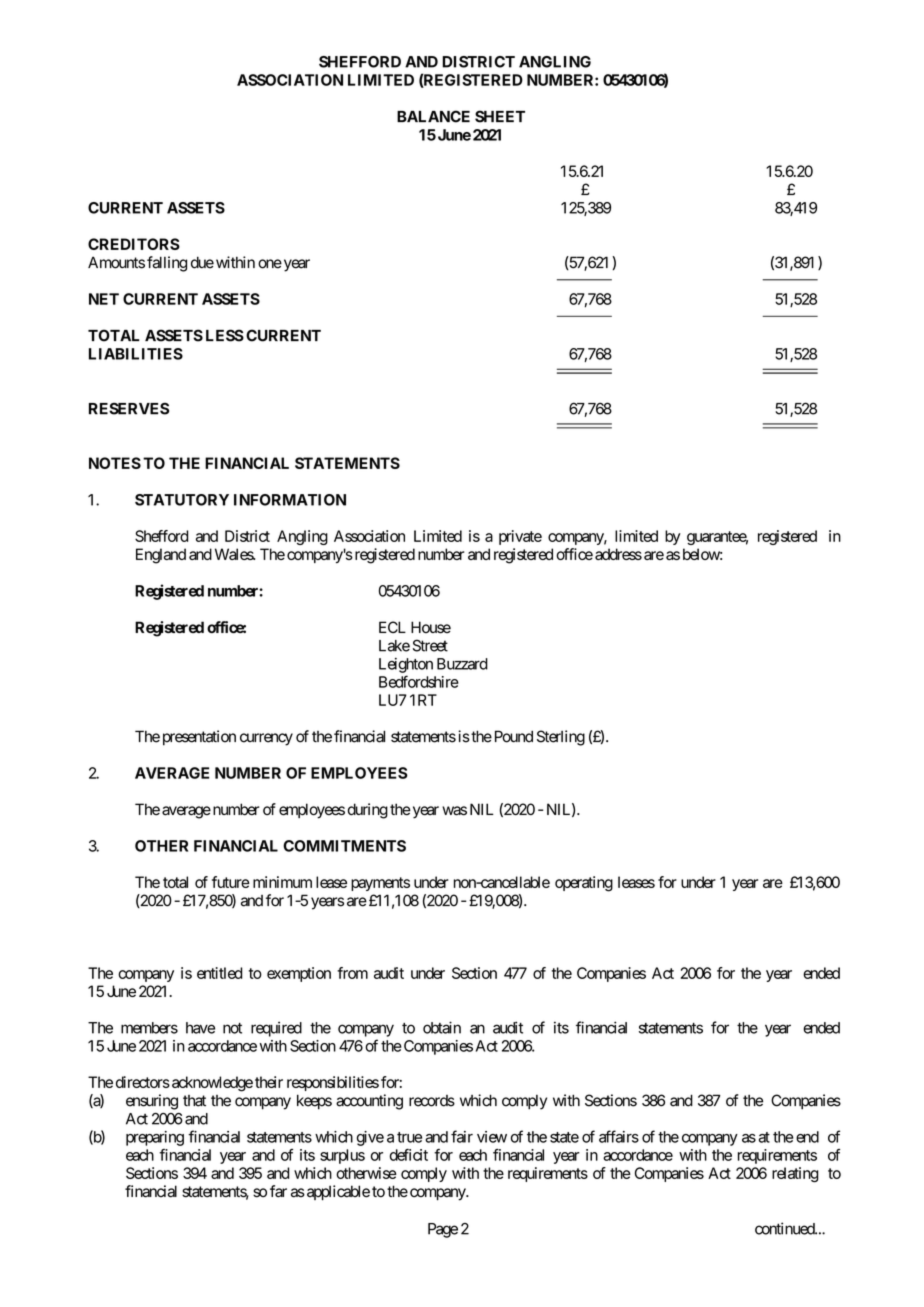 This document has width=924, height=1307. I want to click on CREDITORS, so click(134, 244).
